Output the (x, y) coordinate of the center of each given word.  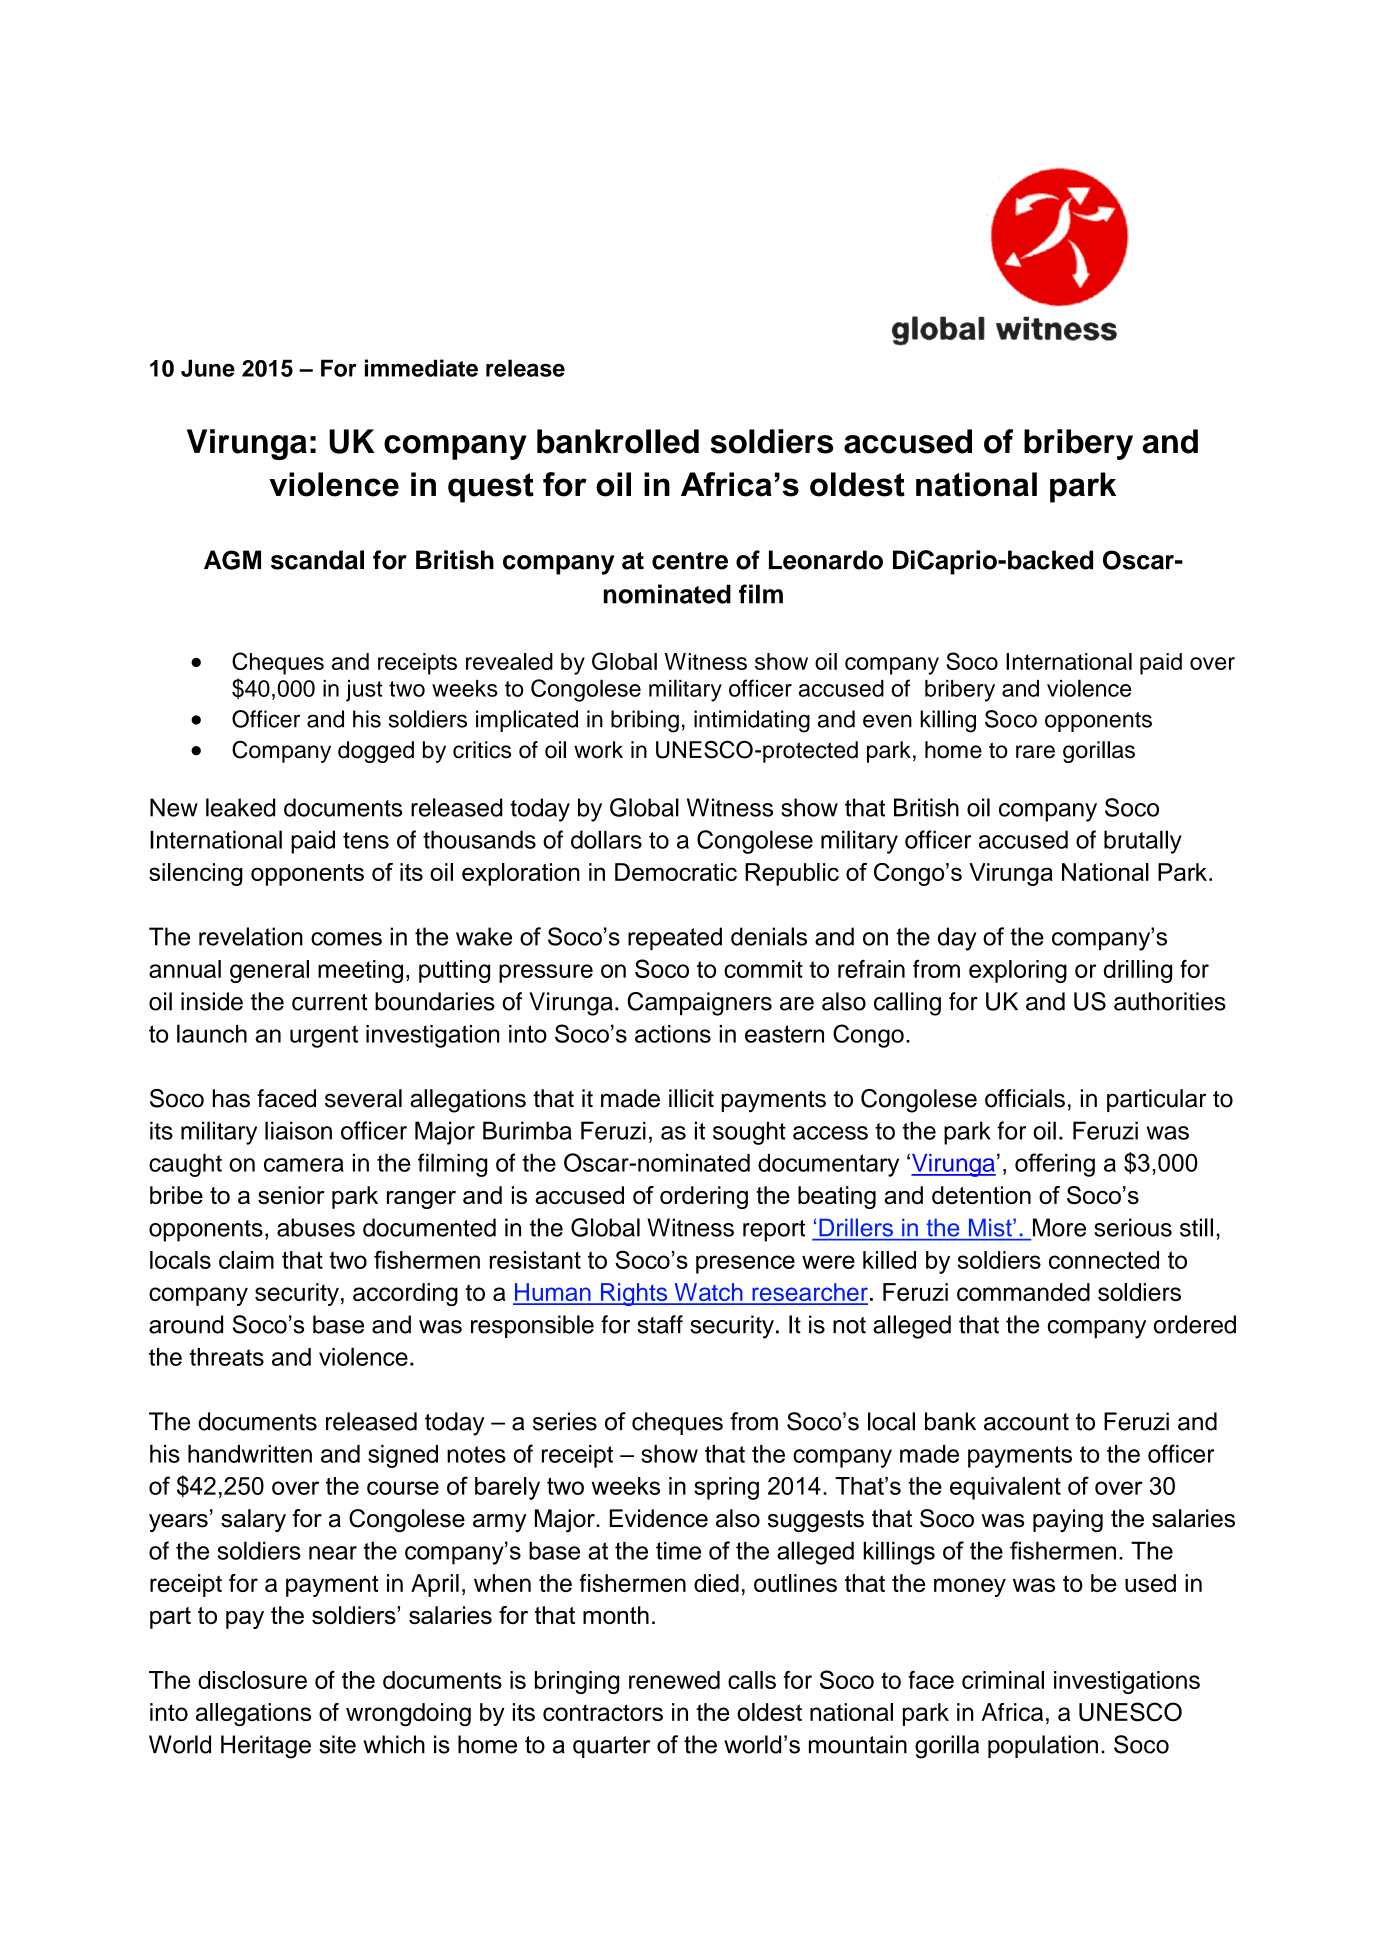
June (208, 368)
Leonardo (826, 560)
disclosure (252, 1680)
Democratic (676, 872)
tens (366, 840)
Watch (708, 1293)
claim (246, 1260)
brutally (1143, 842)
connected (1104, 1260)
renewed (674, 1680)
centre (690, 561)
